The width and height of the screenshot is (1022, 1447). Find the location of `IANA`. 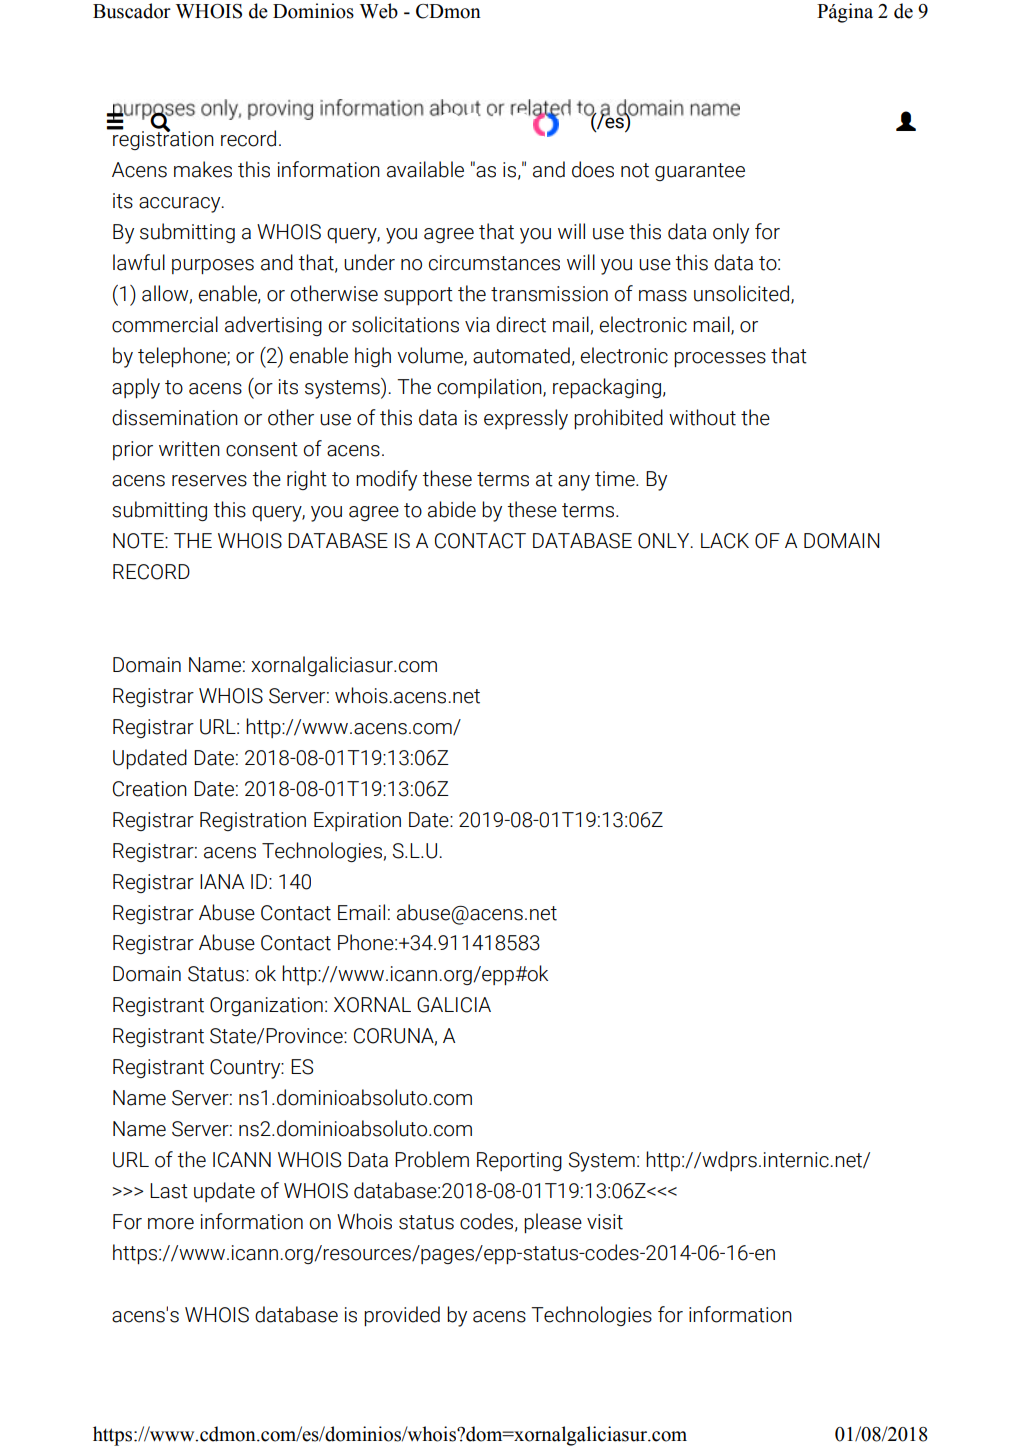

IANA is located at coordinates (222, 881).
